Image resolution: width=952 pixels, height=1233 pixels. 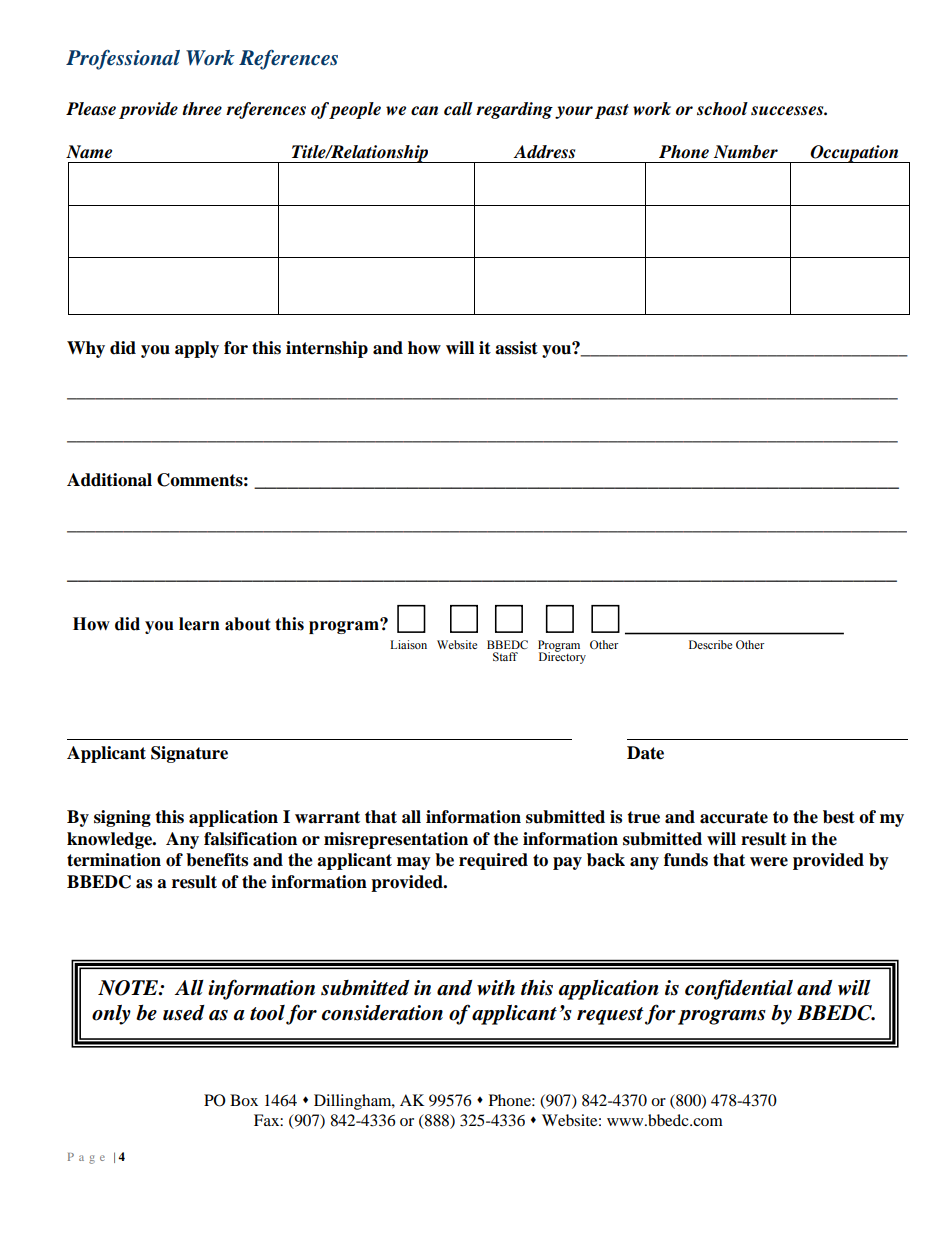 I want to click on call, so click(x=458, y=109).
